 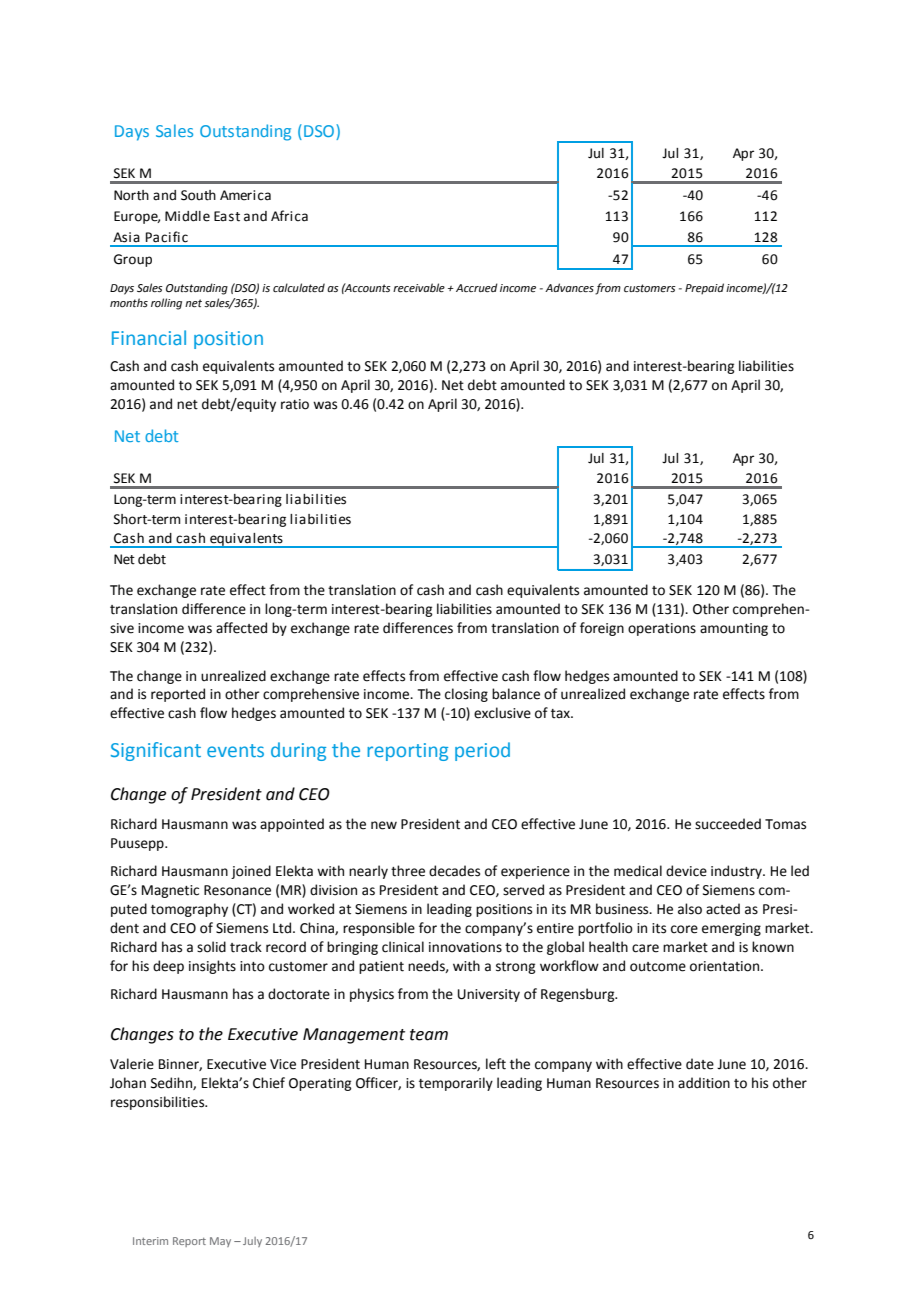 I want to click on closing, so click(x=466, y=695).
